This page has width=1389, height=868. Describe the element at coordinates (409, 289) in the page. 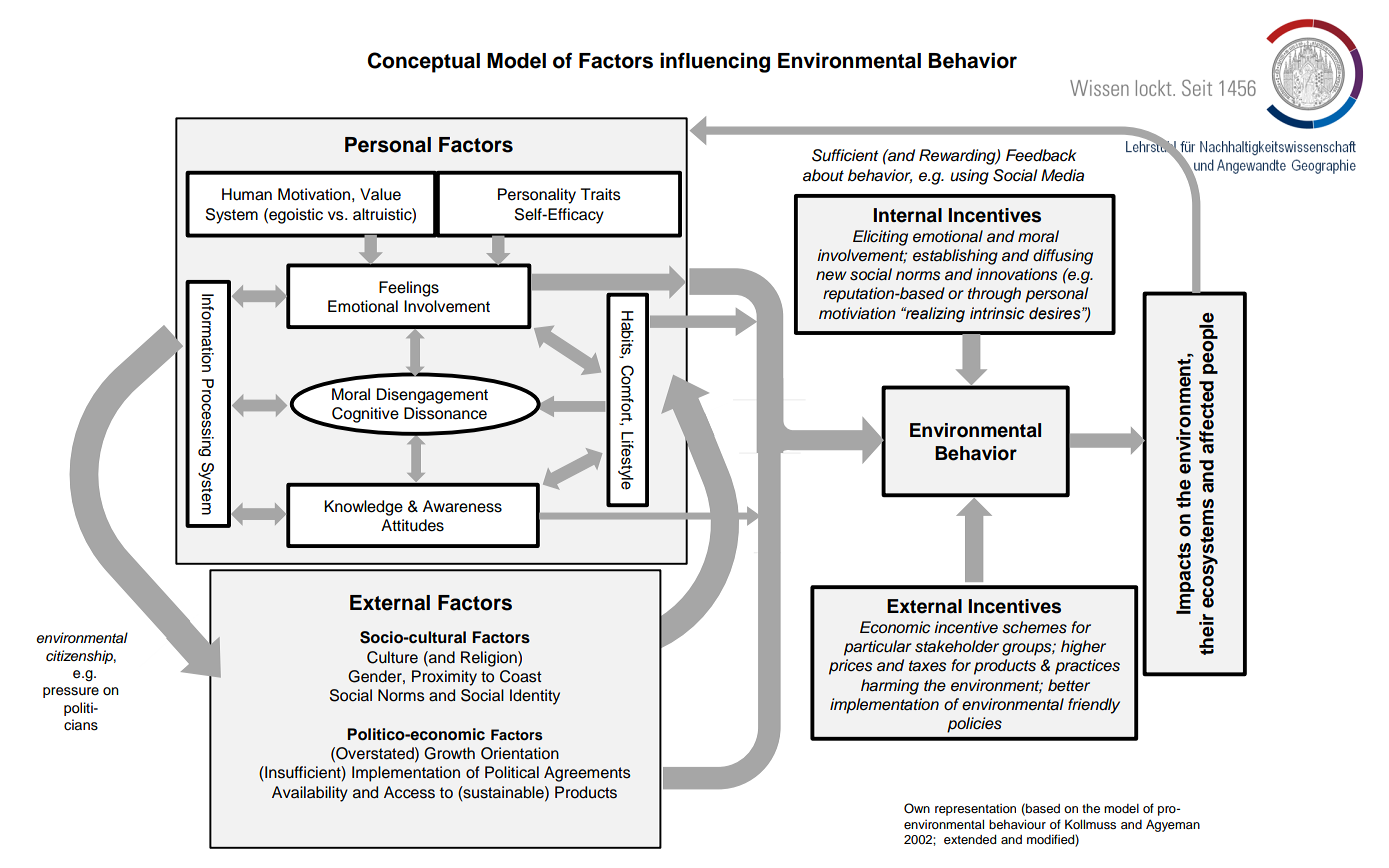

I see `Feelings` at that location.
